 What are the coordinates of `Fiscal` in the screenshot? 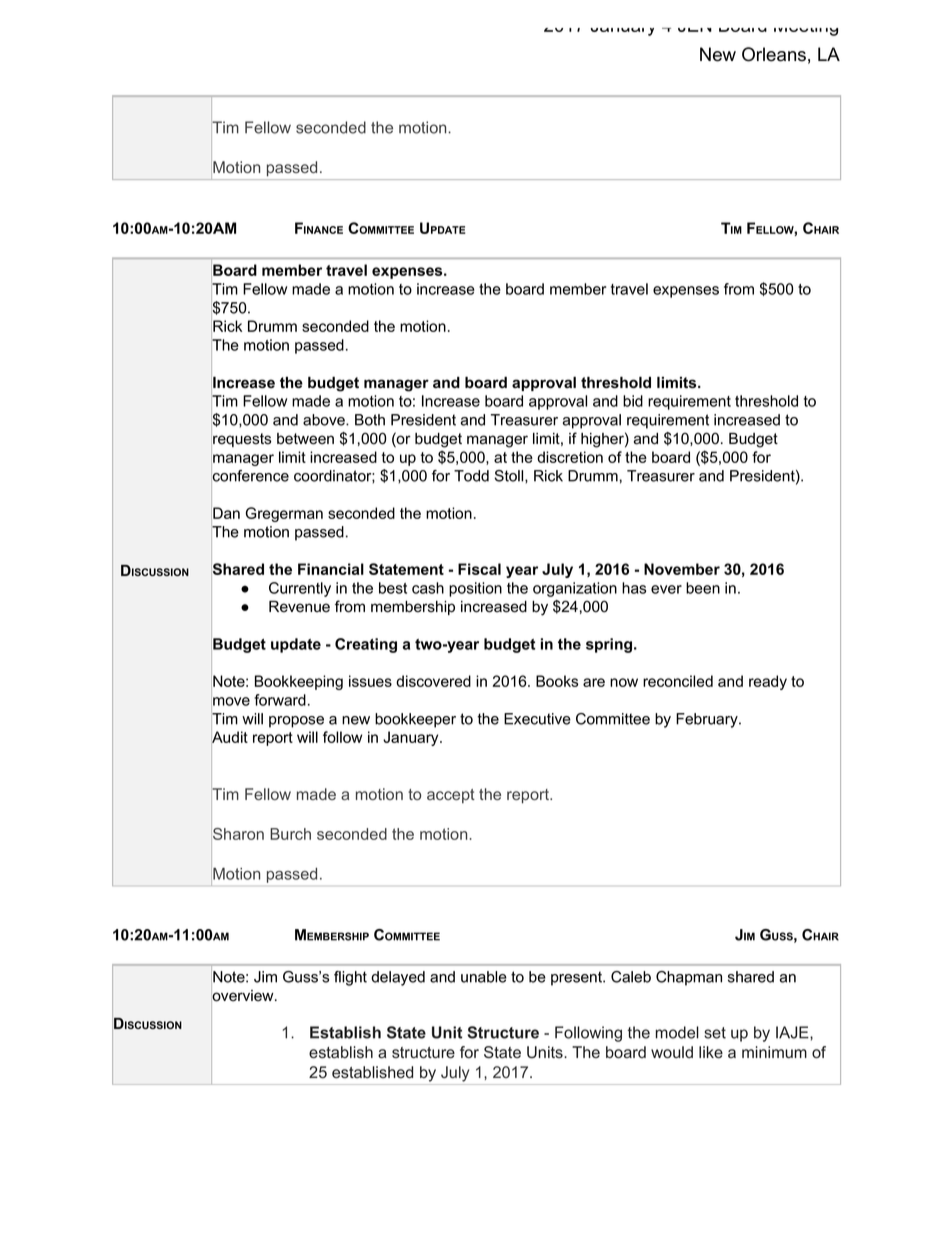 It's located at (479, 569).
